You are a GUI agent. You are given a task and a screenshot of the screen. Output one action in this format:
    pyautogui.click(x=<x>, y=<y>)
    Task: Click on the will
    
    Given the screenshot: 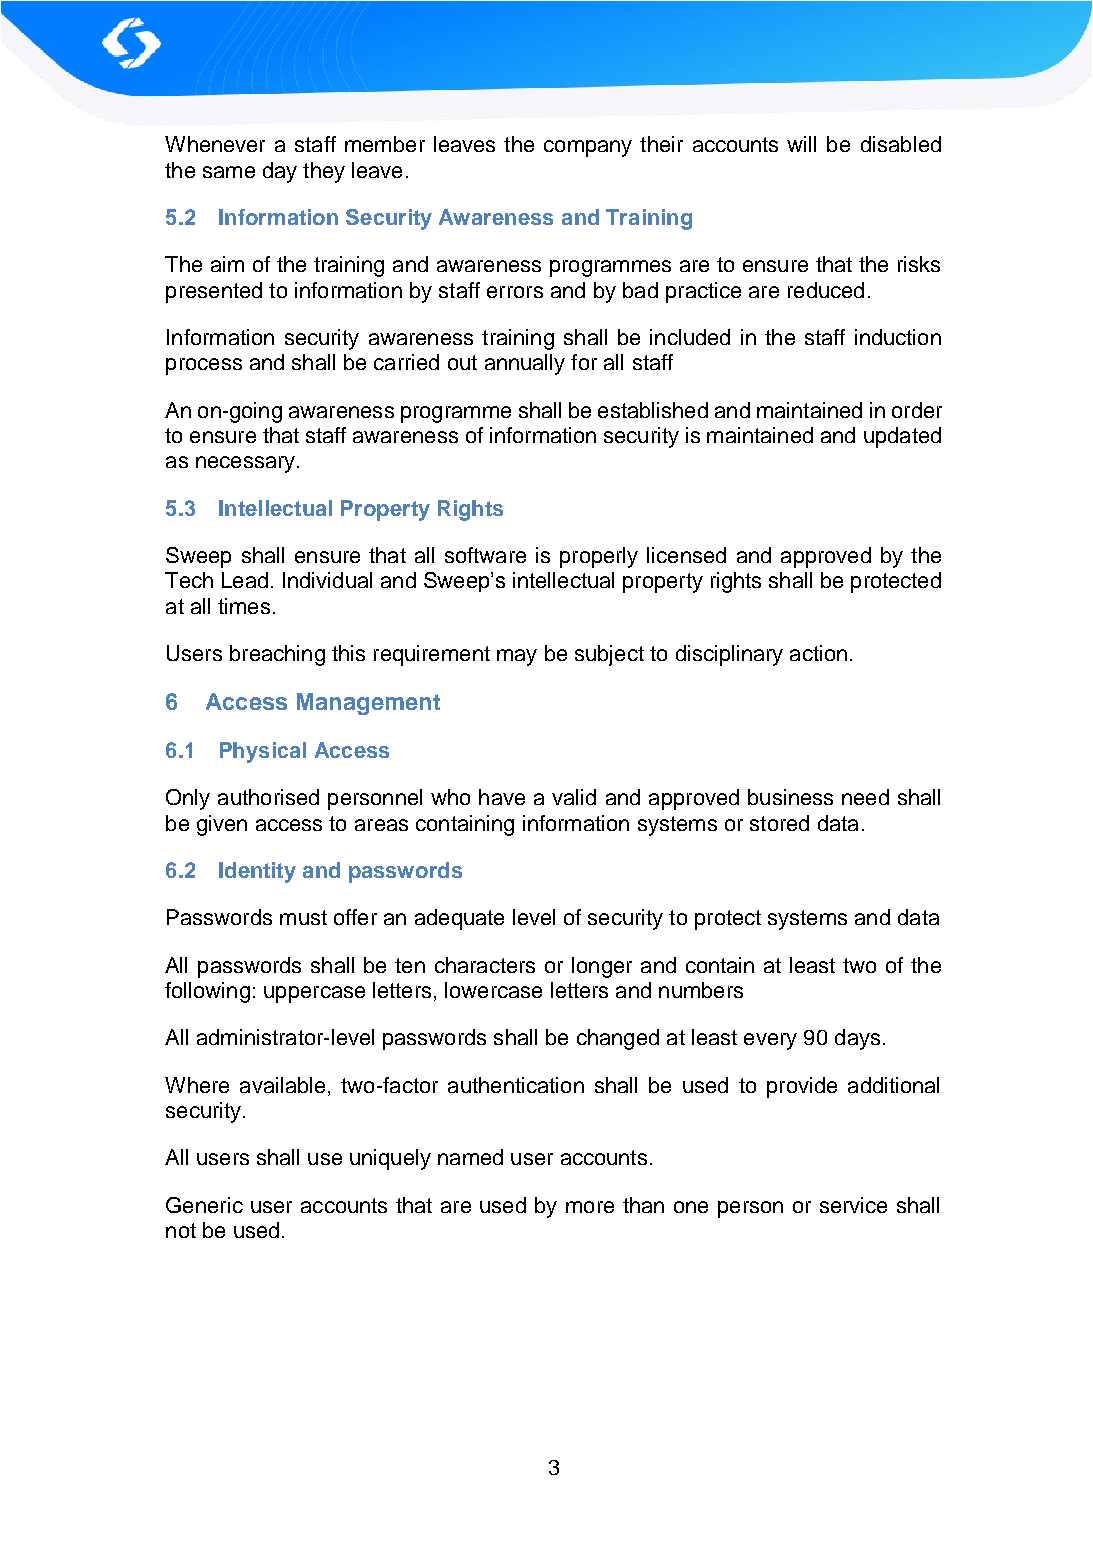 What is the action you would take?
    pyautogui.click(x=801, y=144)
